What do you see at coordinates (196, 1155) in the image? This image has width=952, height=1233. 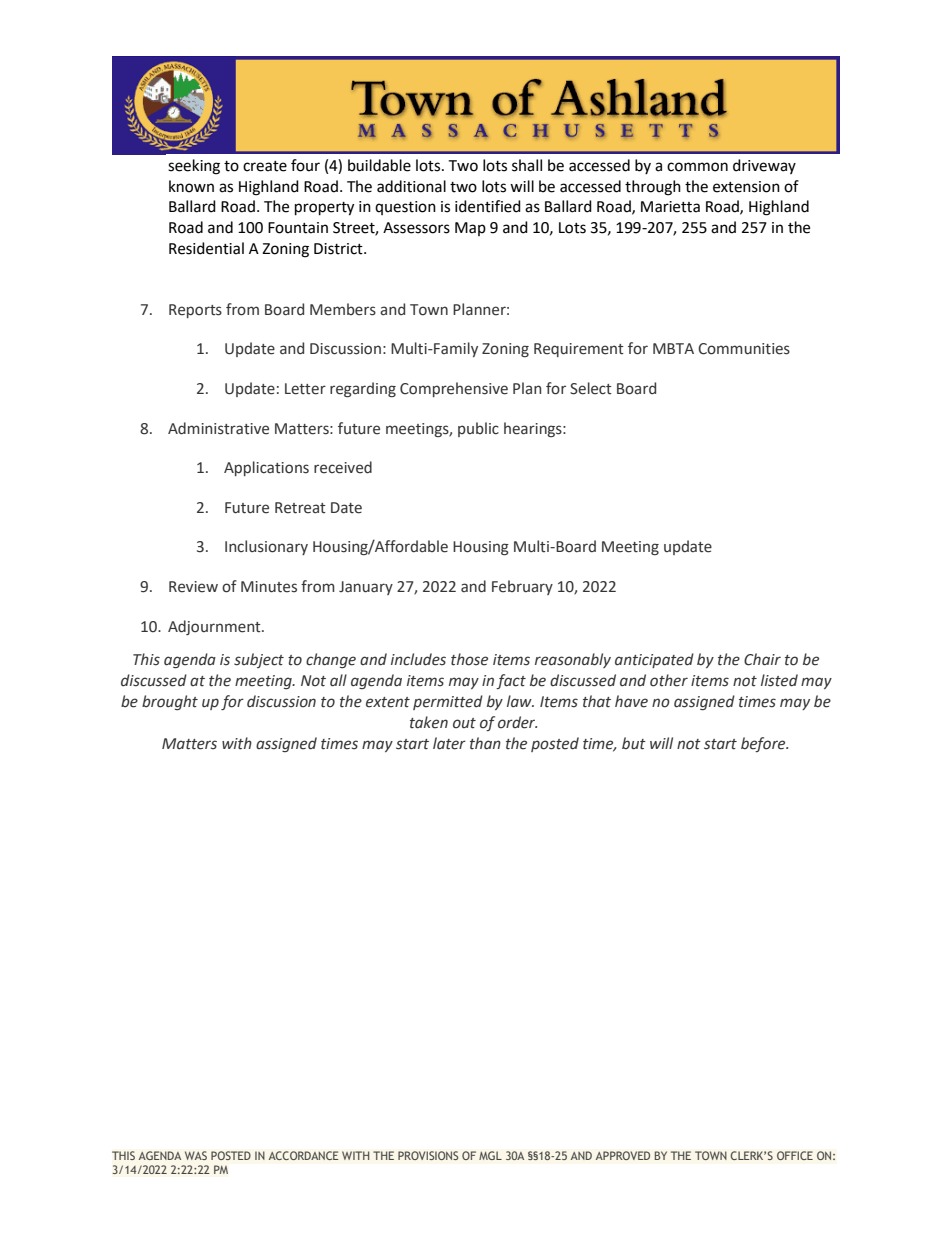 I see `WAS` at bounding box center [196, 1155].
